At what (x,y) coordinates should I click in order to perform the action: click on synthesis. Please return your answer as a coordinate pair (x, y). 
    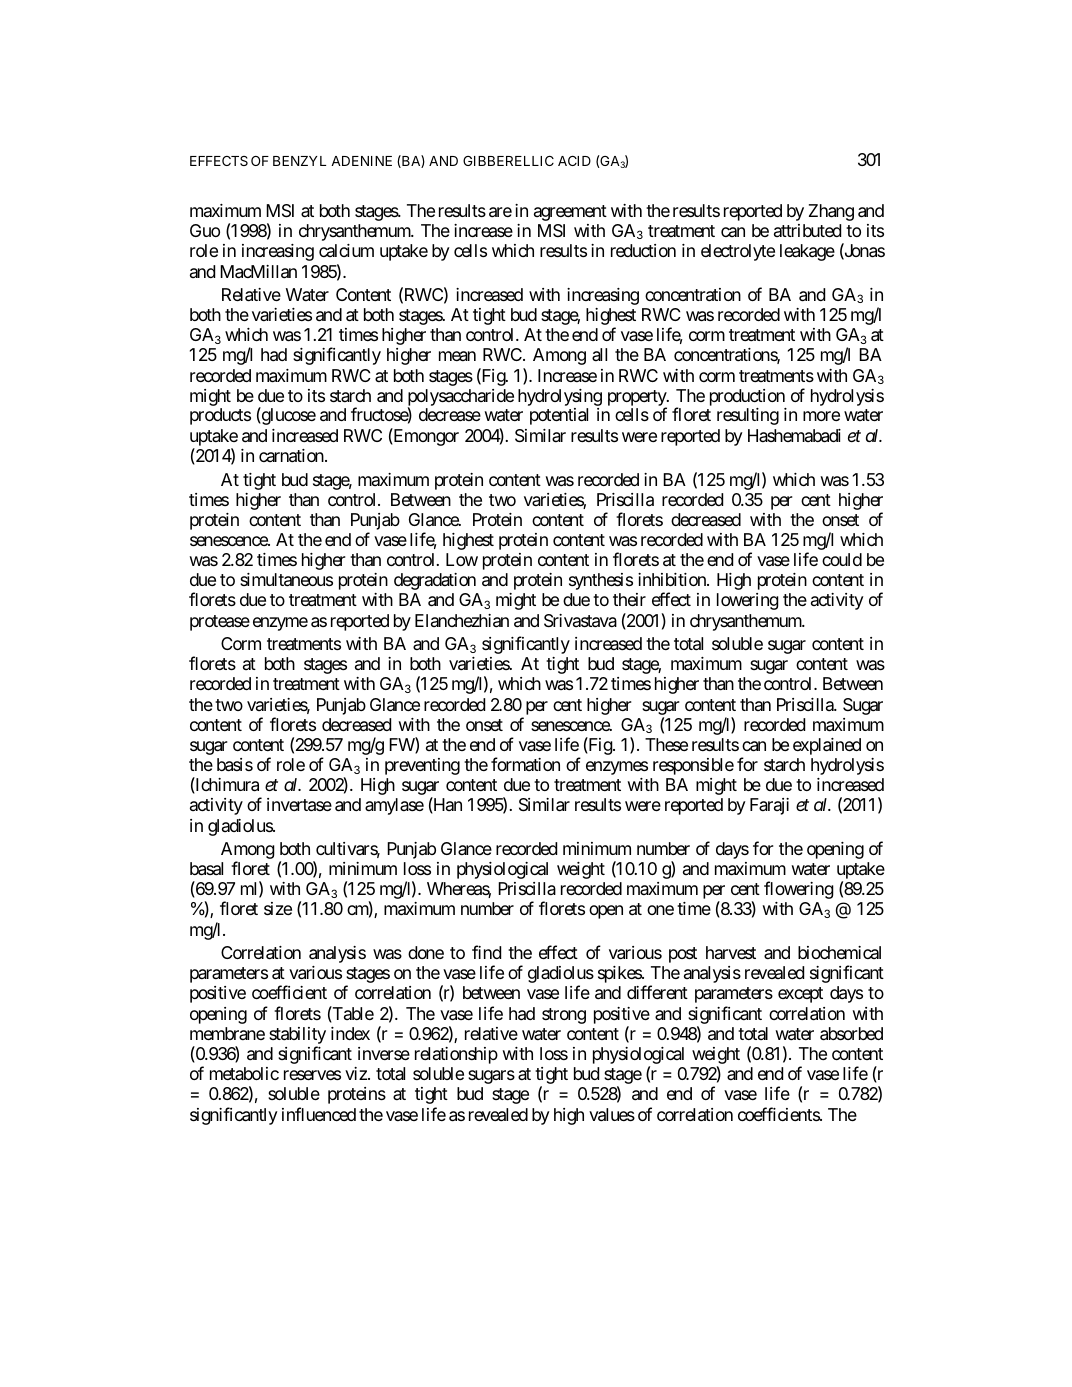
    Looking at the image, I should click on (601, 581).
